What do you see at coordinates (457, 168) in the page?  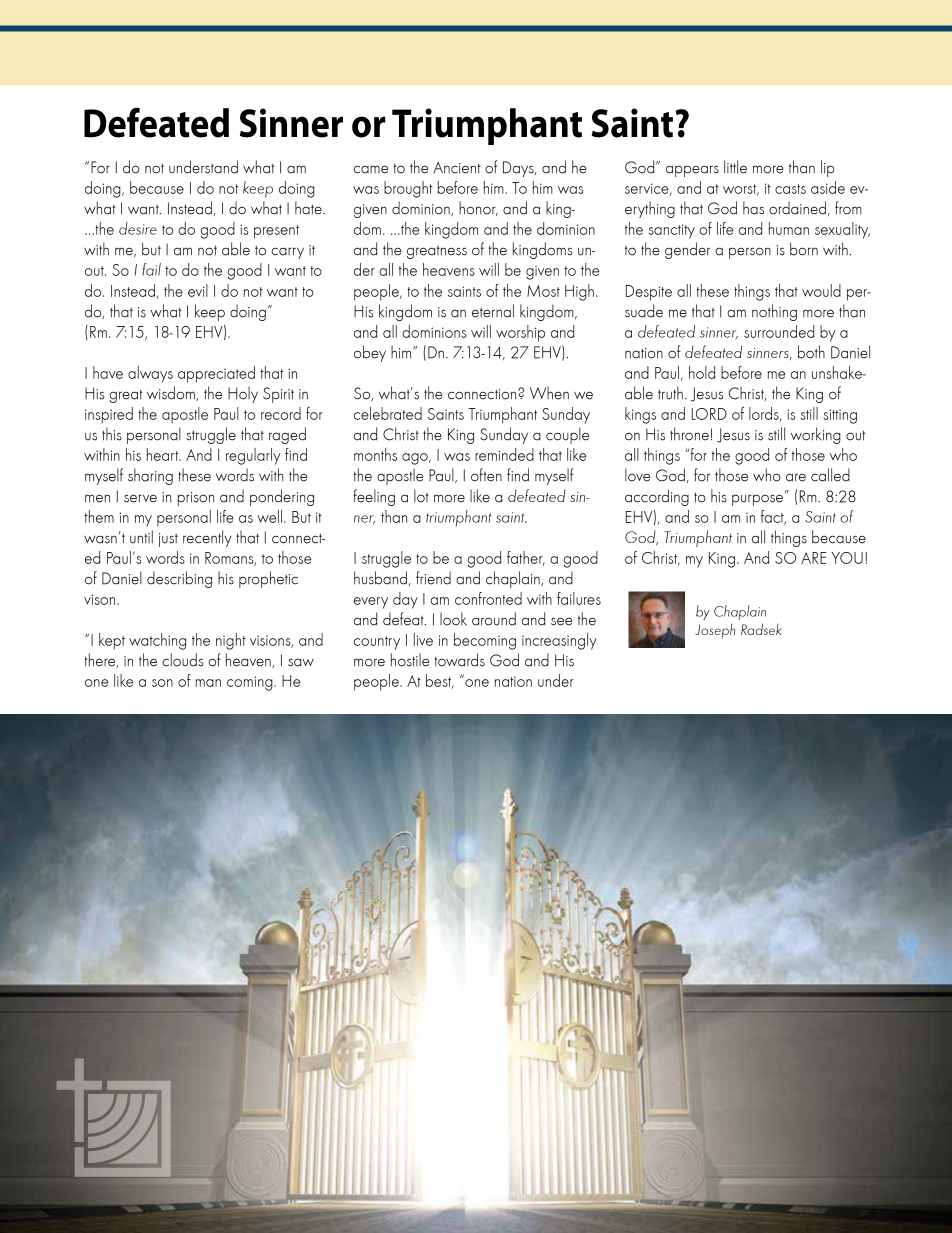 I see `Ancient` at bounding box center [457, 168].
